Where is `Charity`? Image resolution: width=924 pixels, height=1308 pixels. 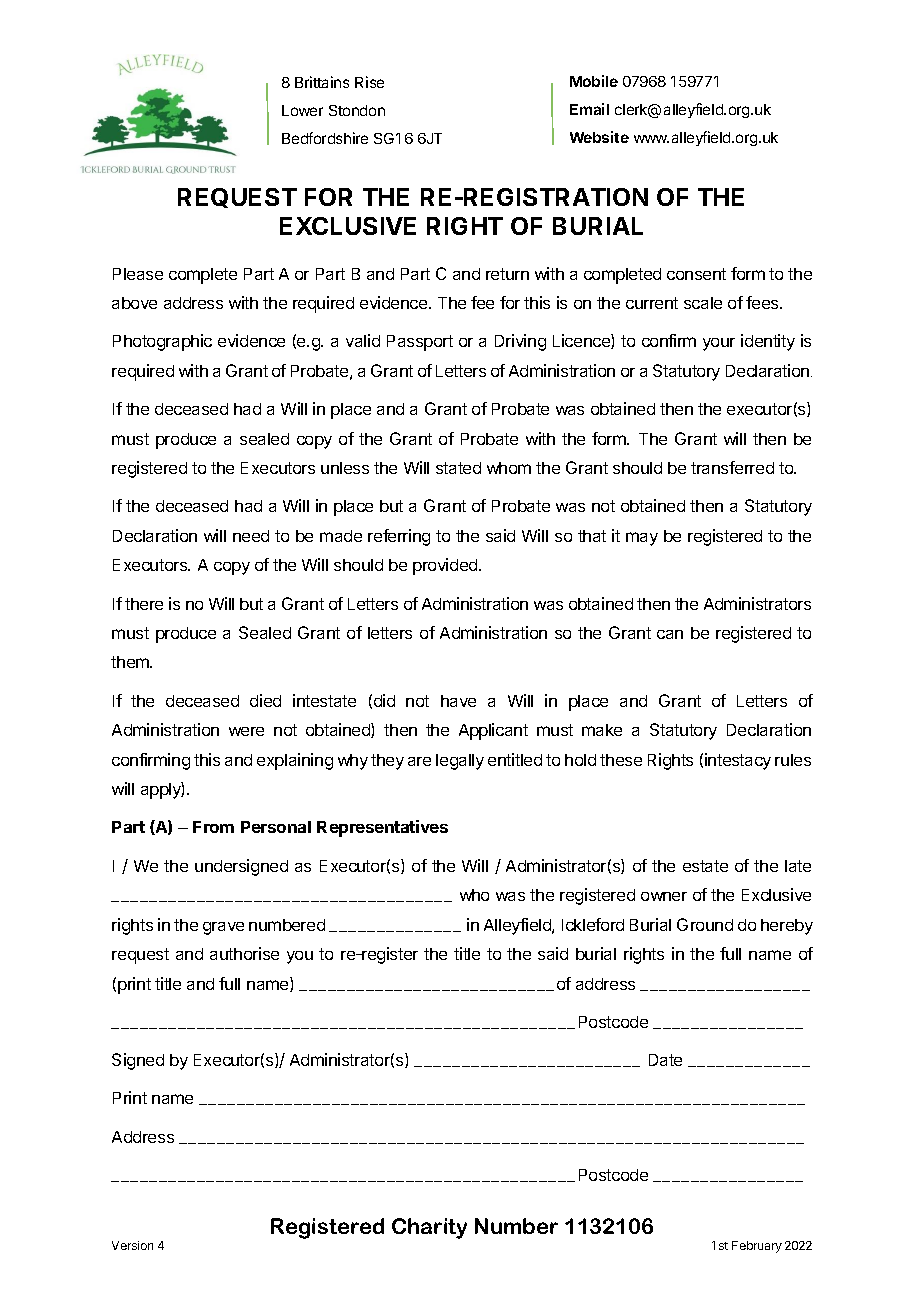 Charity is located at coordinates (429, 1228).
